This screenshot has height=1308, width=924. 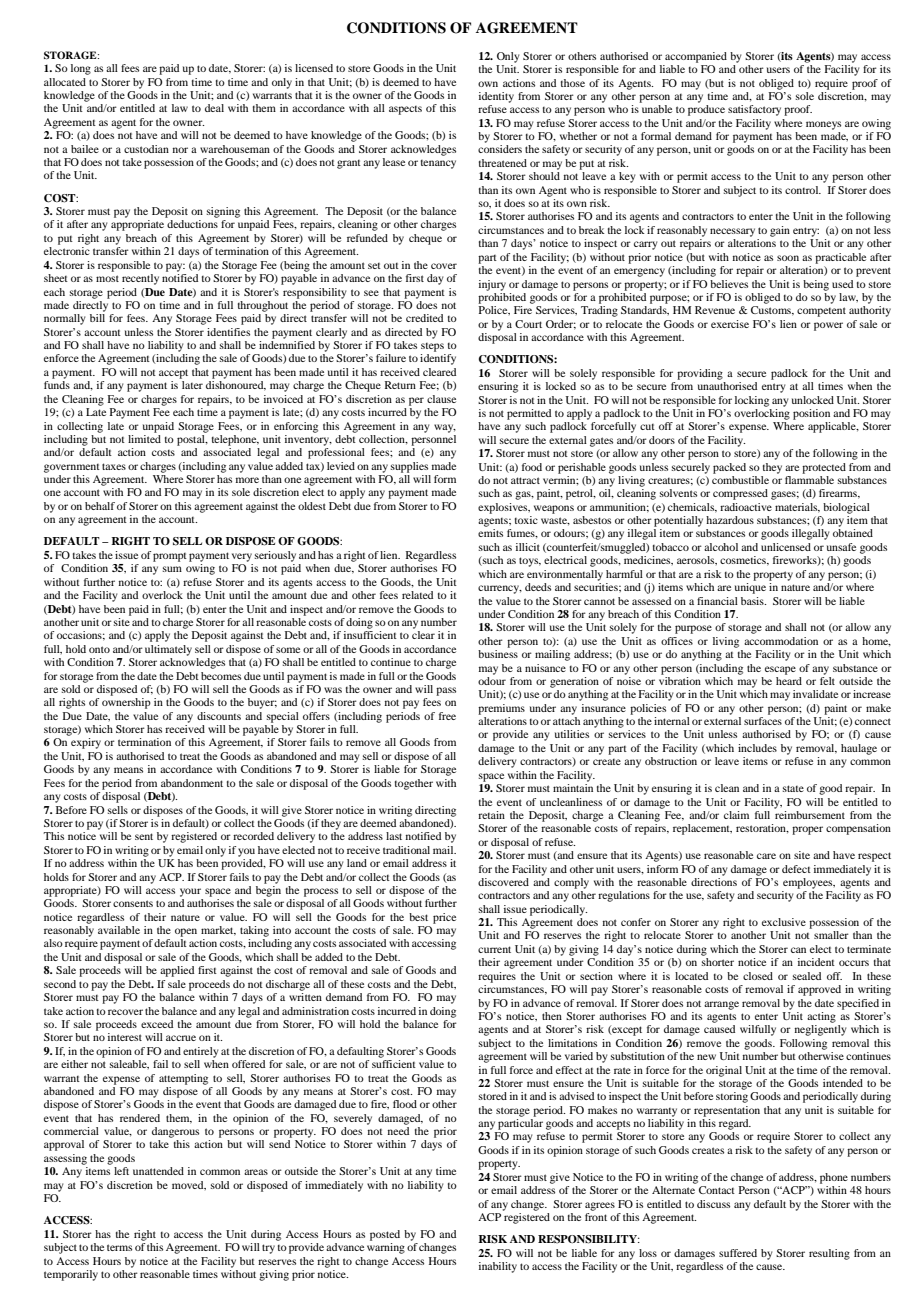 What do you see at coordinates (498, 1267) in the screenshot?
I see `inability` at bounding box center [498, 1267].
